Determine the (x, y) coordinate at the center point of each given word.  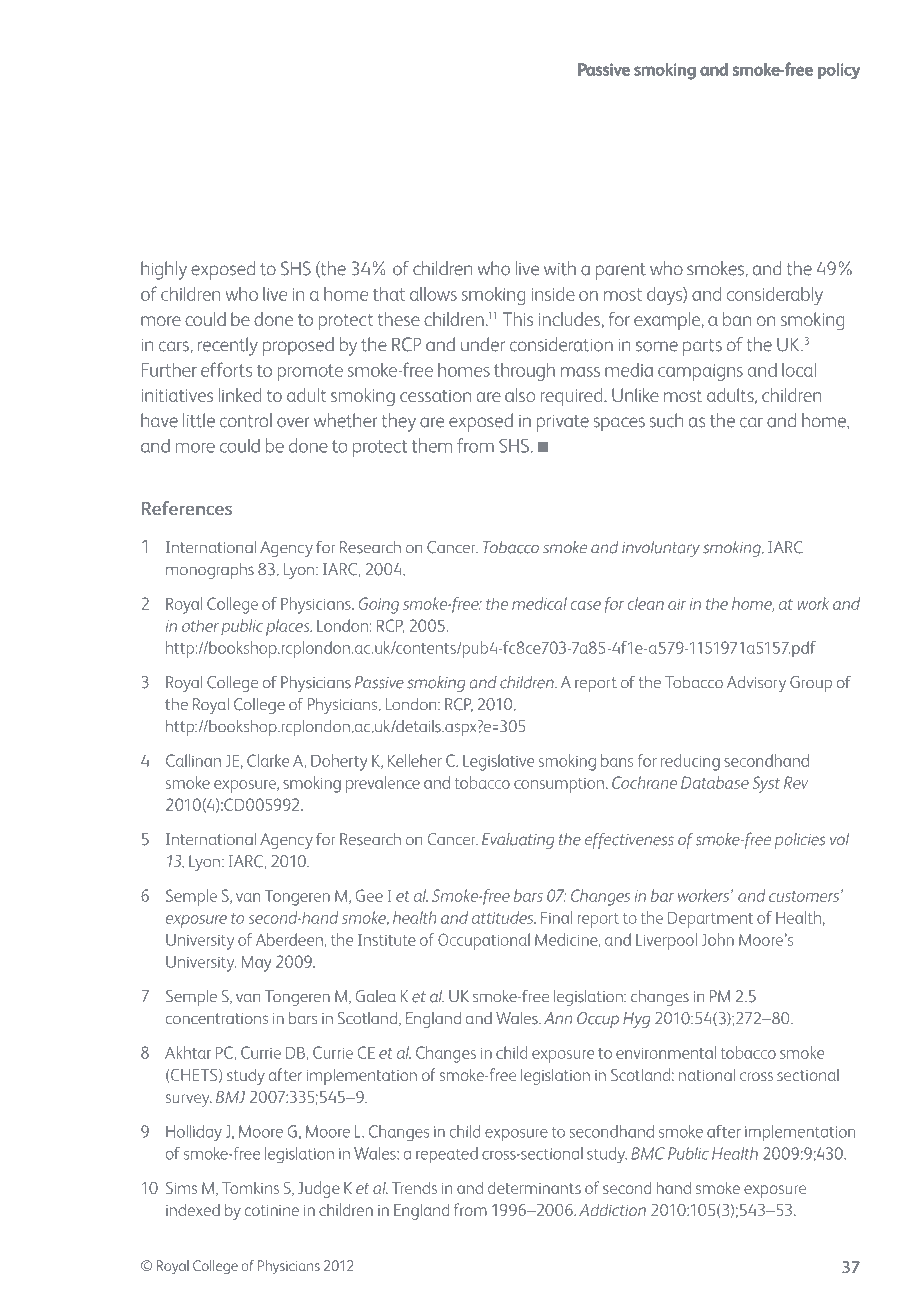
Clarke (268, 760)
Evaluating (518, 841)
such (666, 420)
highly (164, 270)
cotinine (272, 1210)
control (246, 420)
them (432, 445)
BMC (648, 1153)
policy (839, 71)
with (560, 268)
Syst (766, 784)
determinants (534, 1187)
